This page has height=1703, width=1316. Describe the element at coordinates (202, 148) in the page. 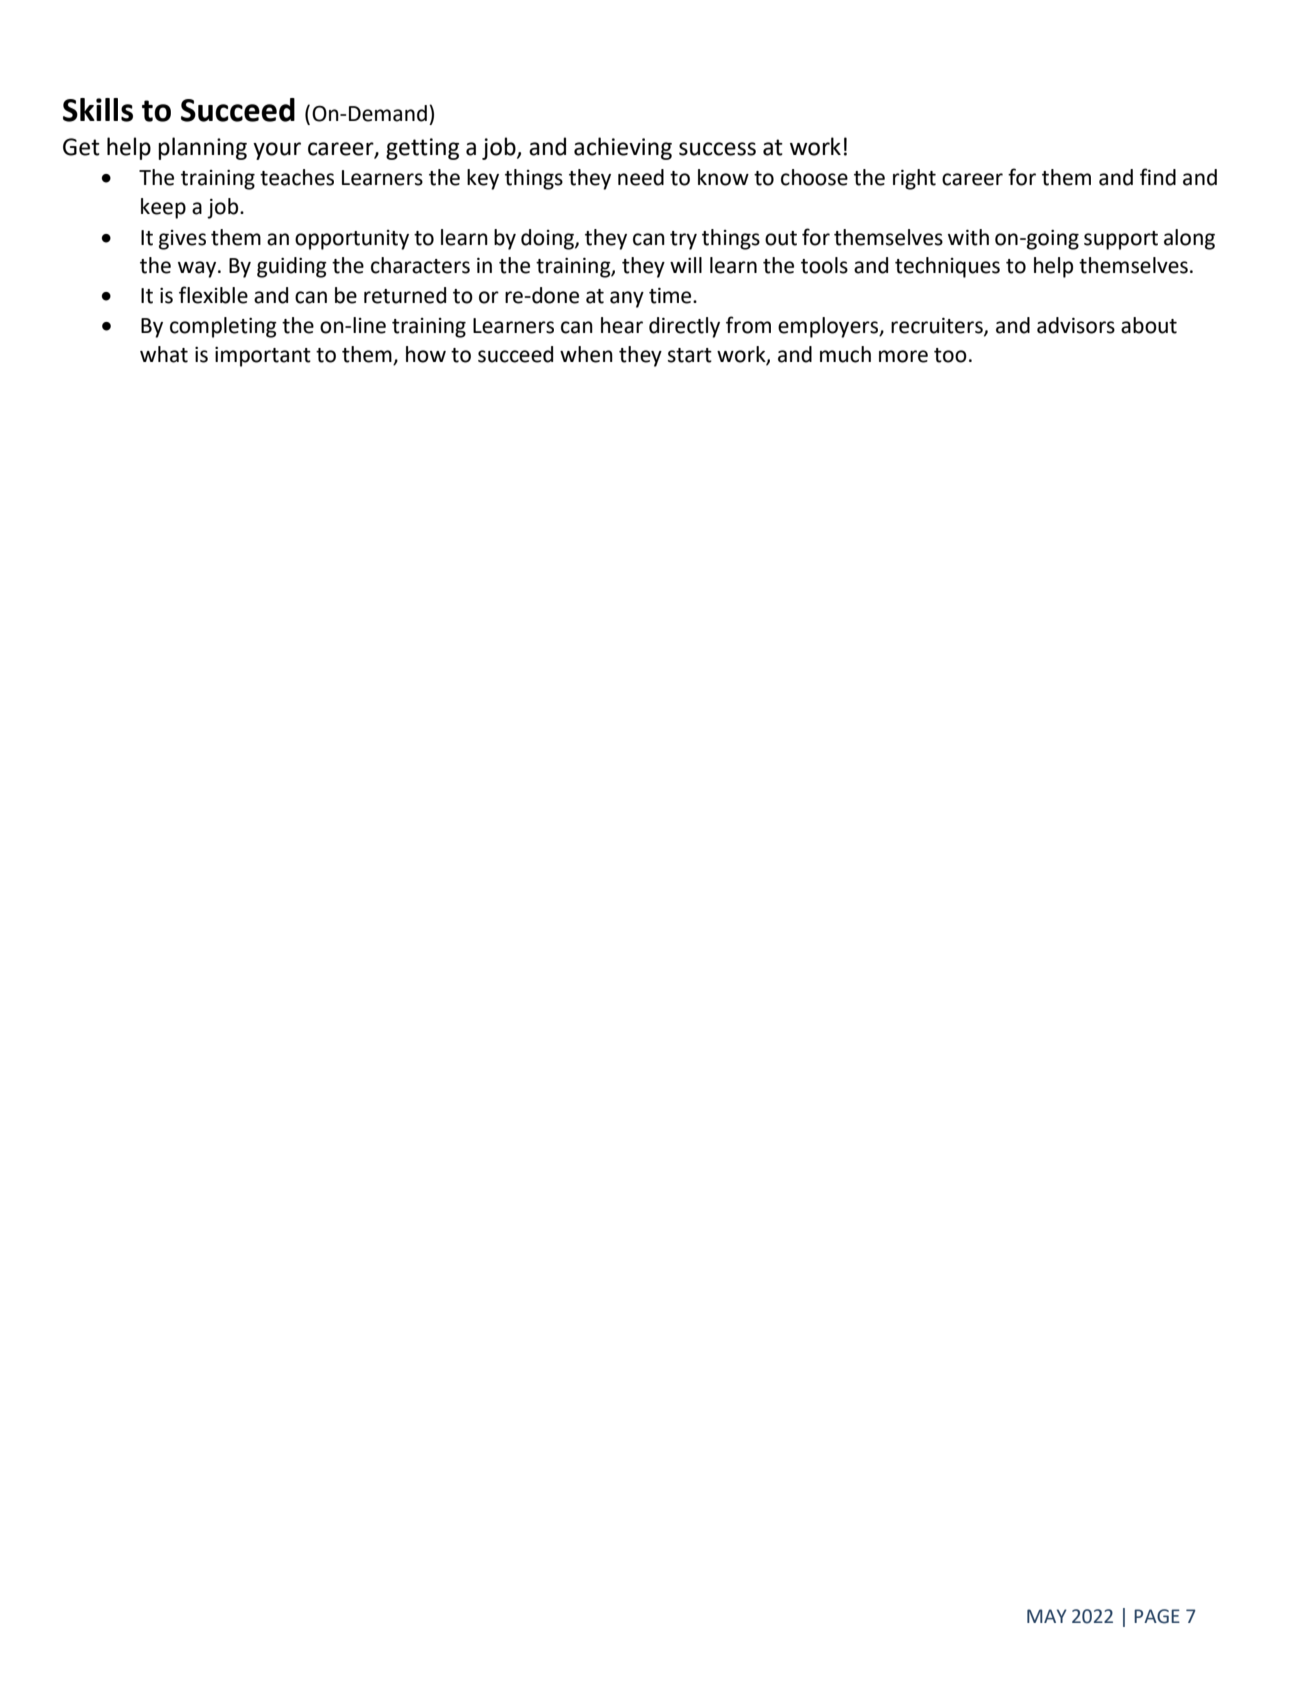

I see `planning` at that location.
